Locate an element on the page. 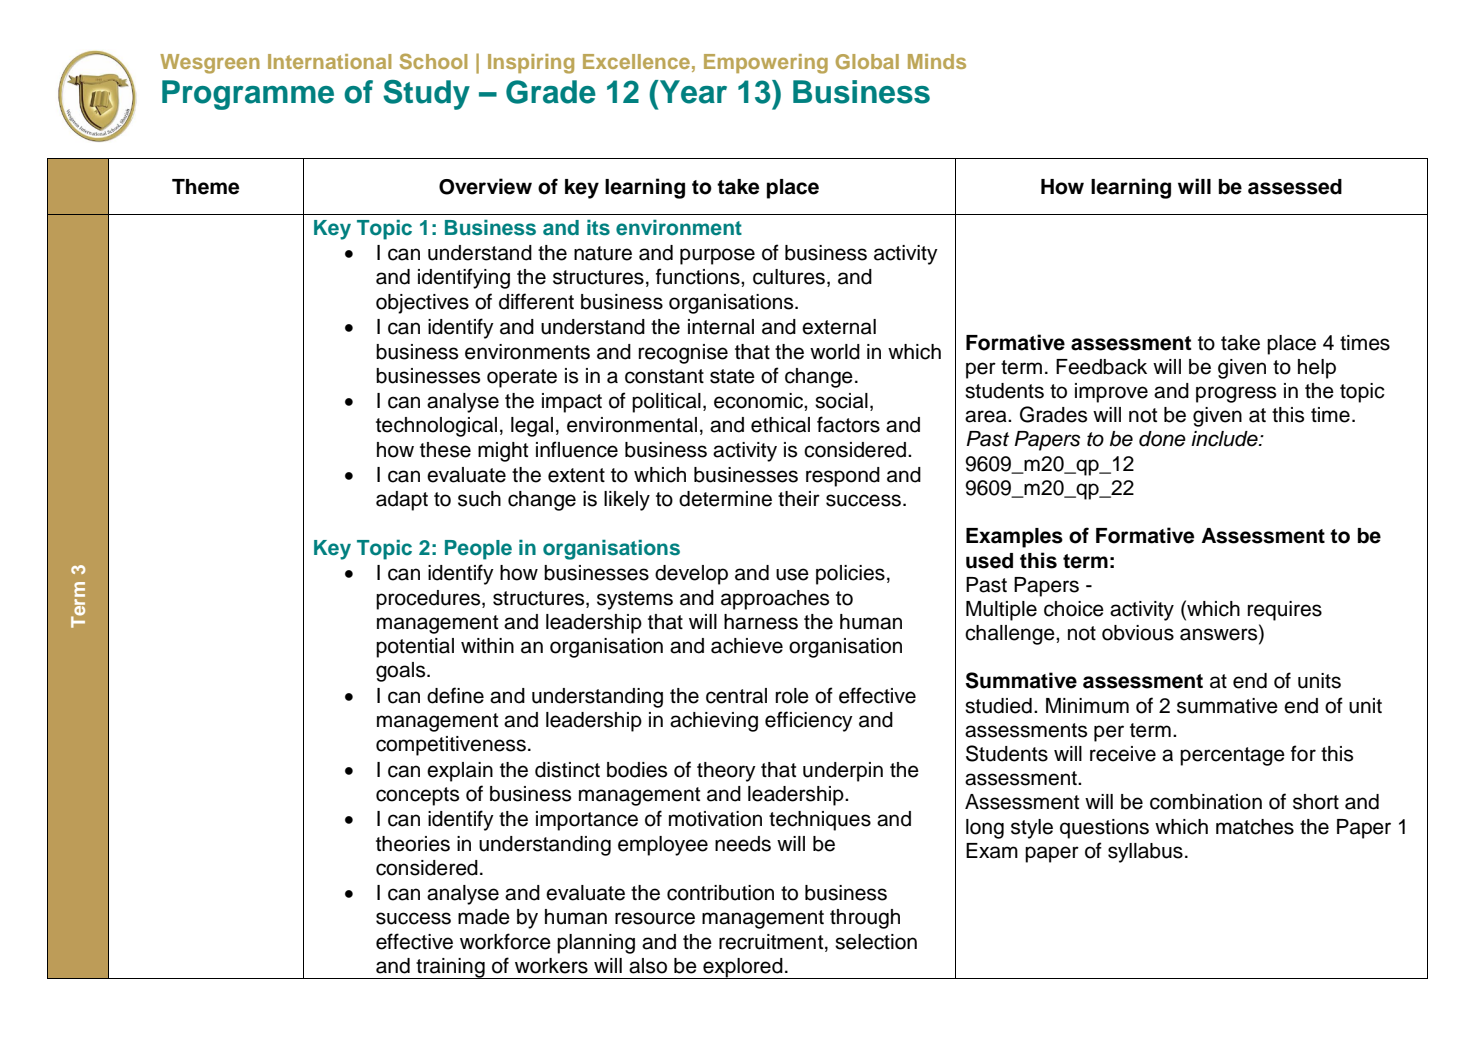 The image size is (1475, 1043). training is located at coordinates (450, 968).
